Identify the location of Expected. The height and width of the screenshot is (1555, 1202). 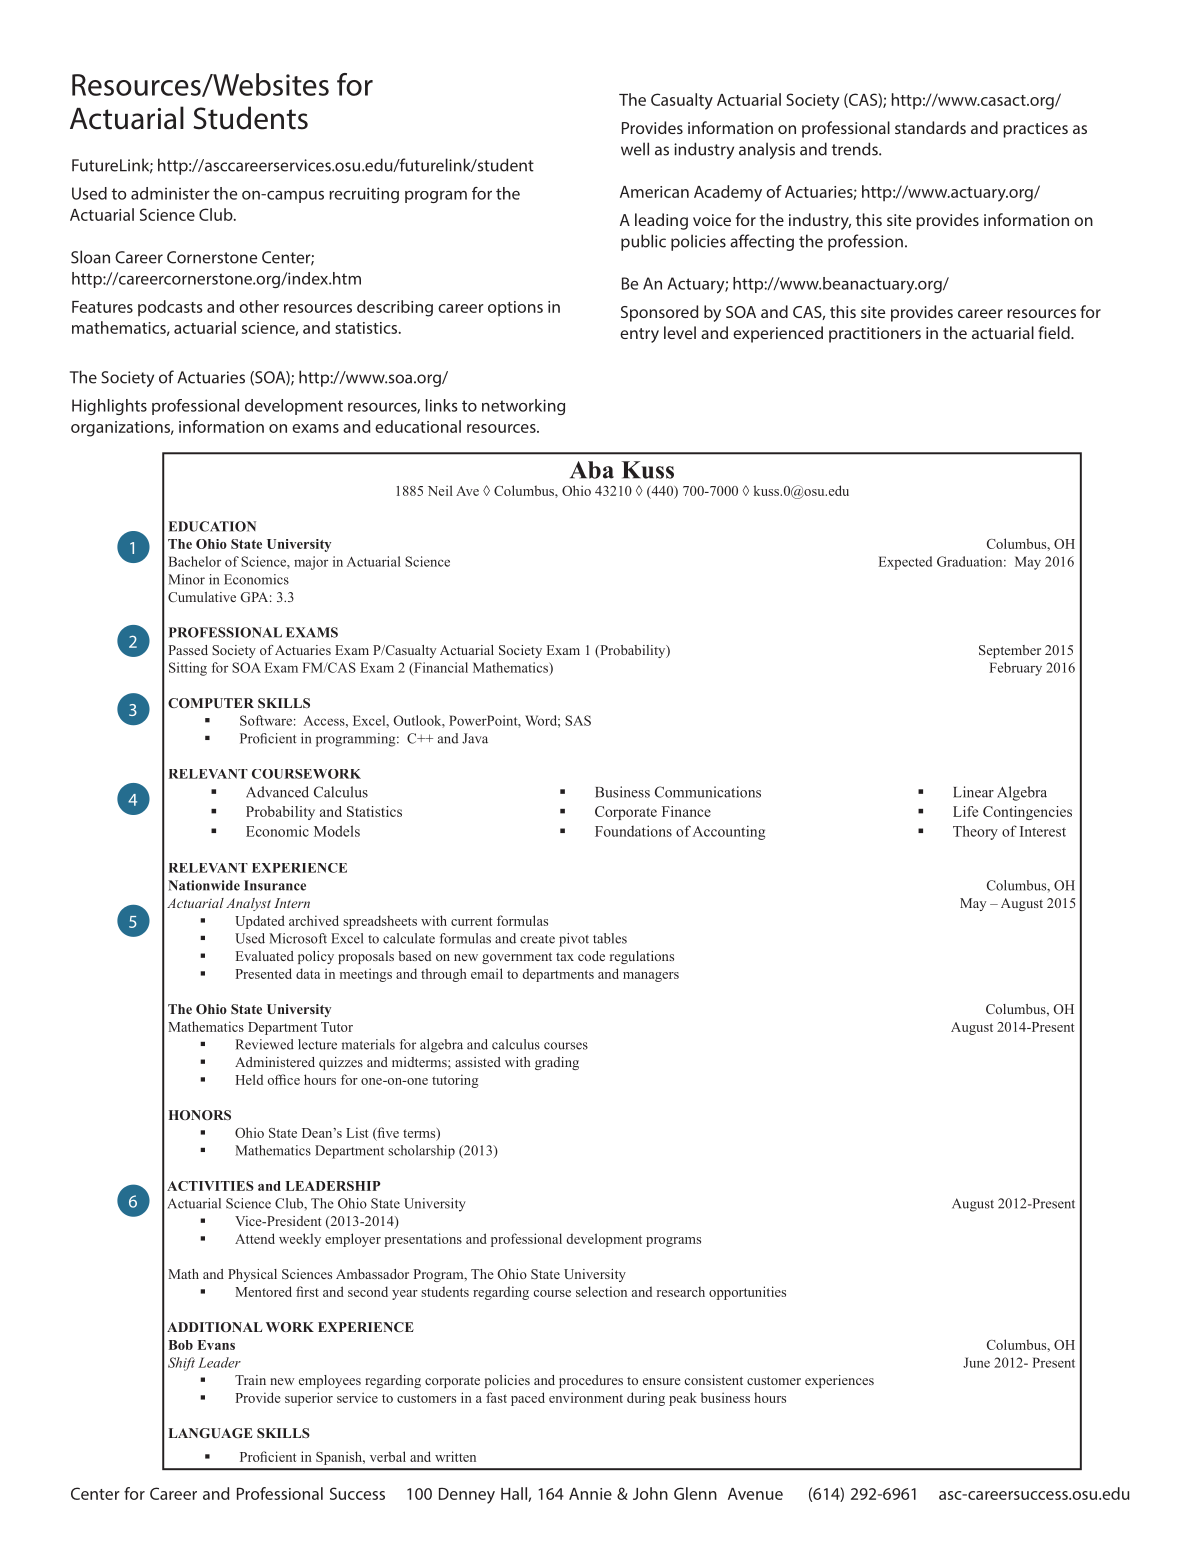
(905, 563).
